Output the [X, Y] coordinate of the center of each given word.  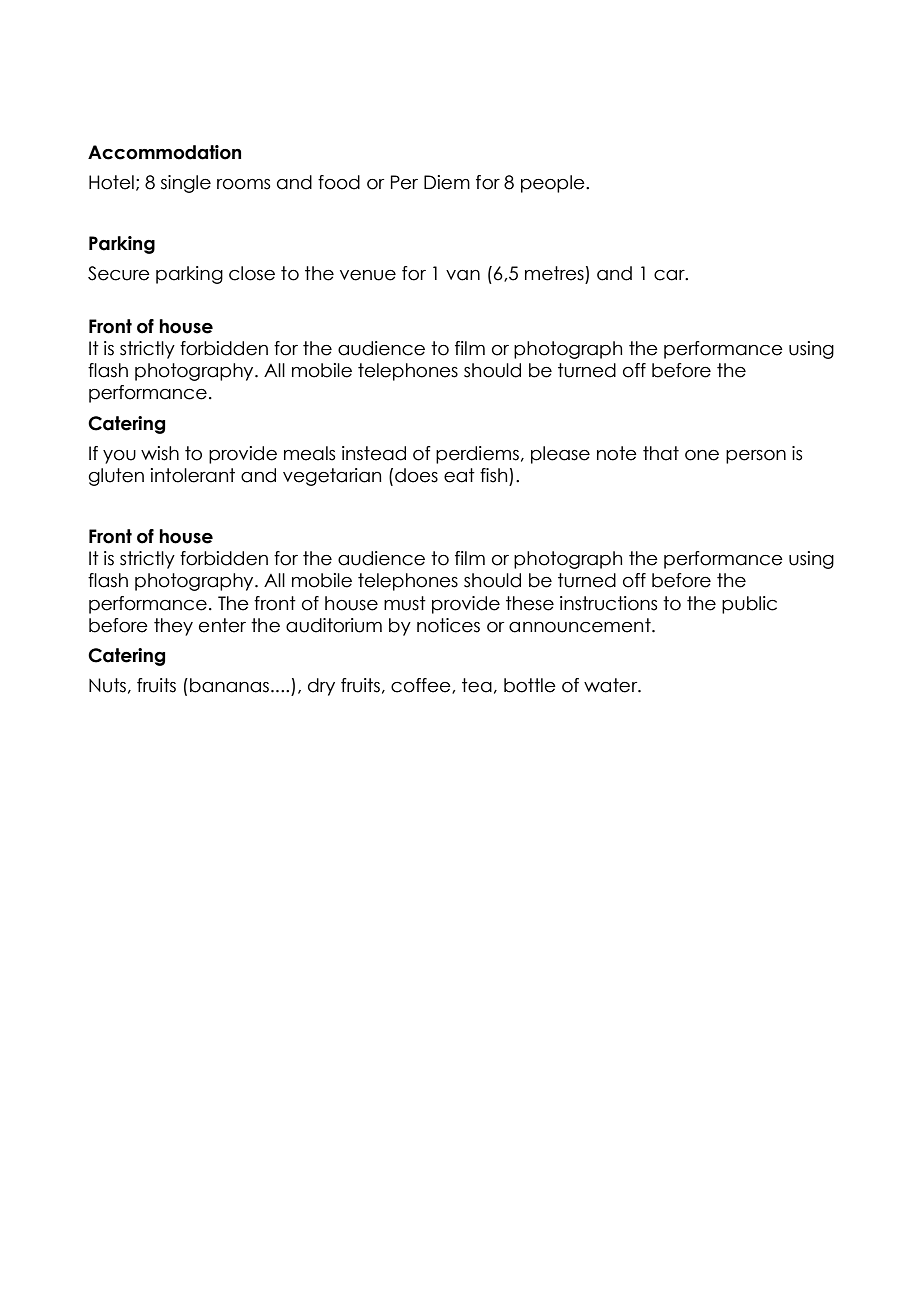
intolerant [193, 475]
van [463, 275]
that [661, 453]
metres [554, 273]
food [339, 182]
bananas [229, 685]
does [416, 475]
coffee [422, 686]
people [554, 184]
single [186, 184]
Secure [119, 273]
